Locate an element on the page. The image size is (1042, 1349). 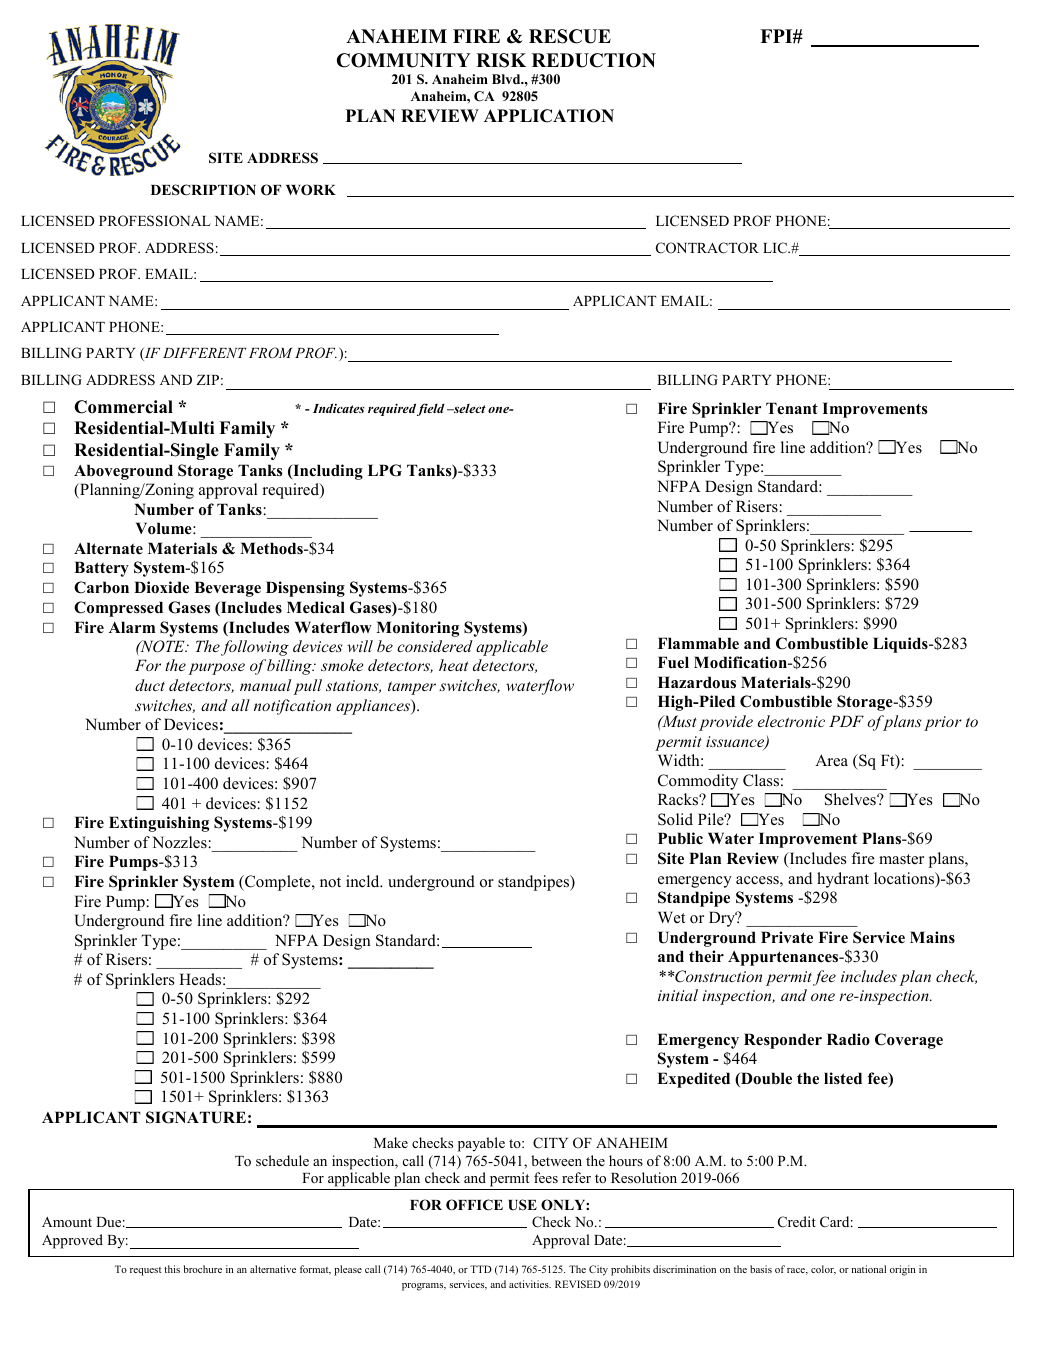
select is located at coordinates (469, 408).
